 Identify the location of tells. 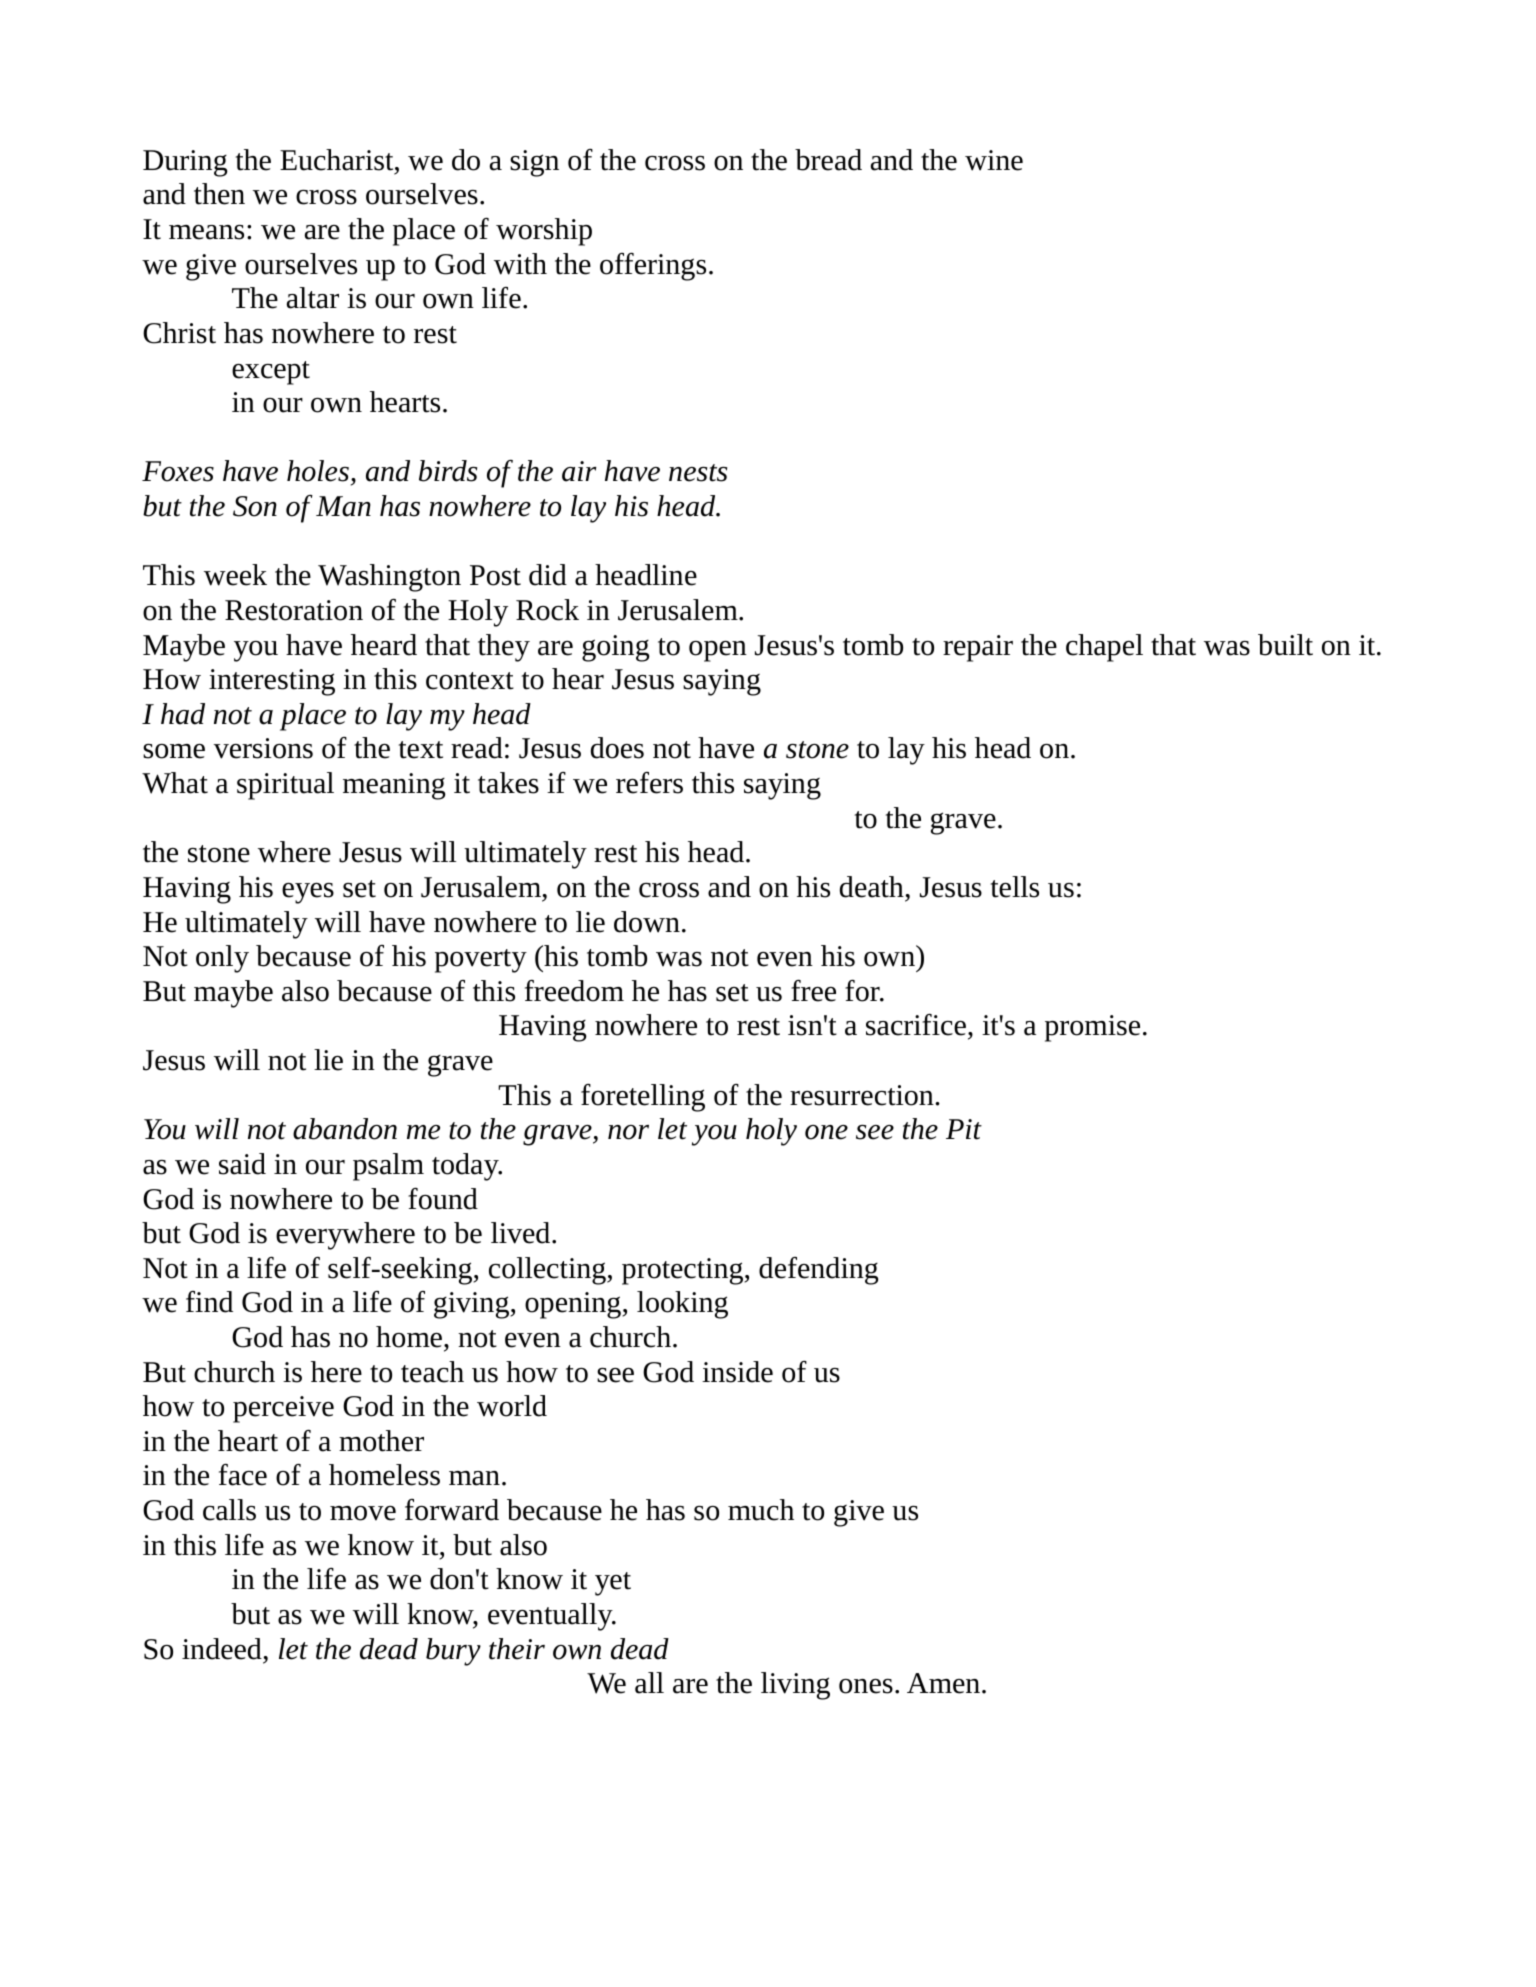
(1015, 887).
